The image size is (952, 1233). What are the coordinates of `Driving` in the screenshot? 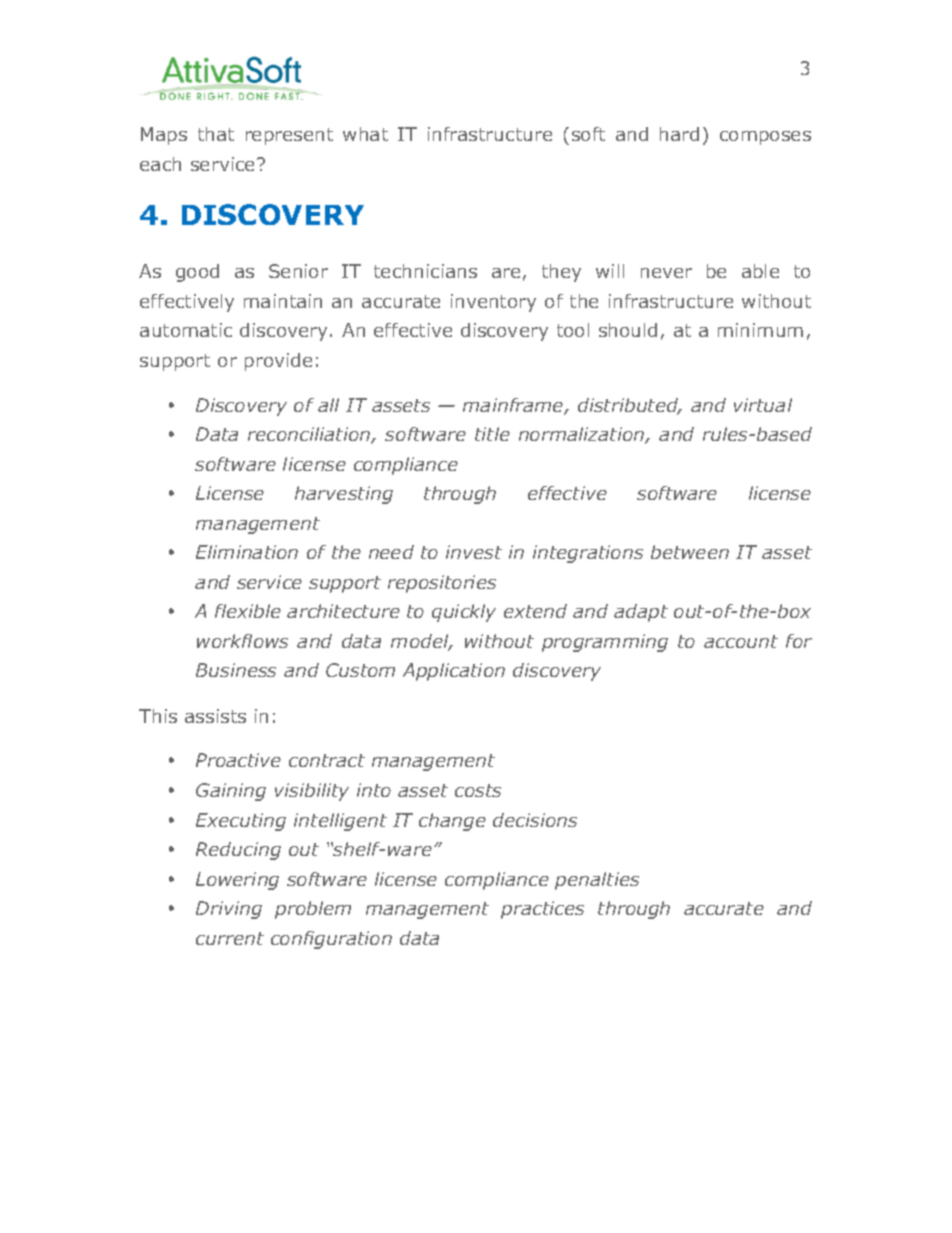 It's located at (229, 910).
